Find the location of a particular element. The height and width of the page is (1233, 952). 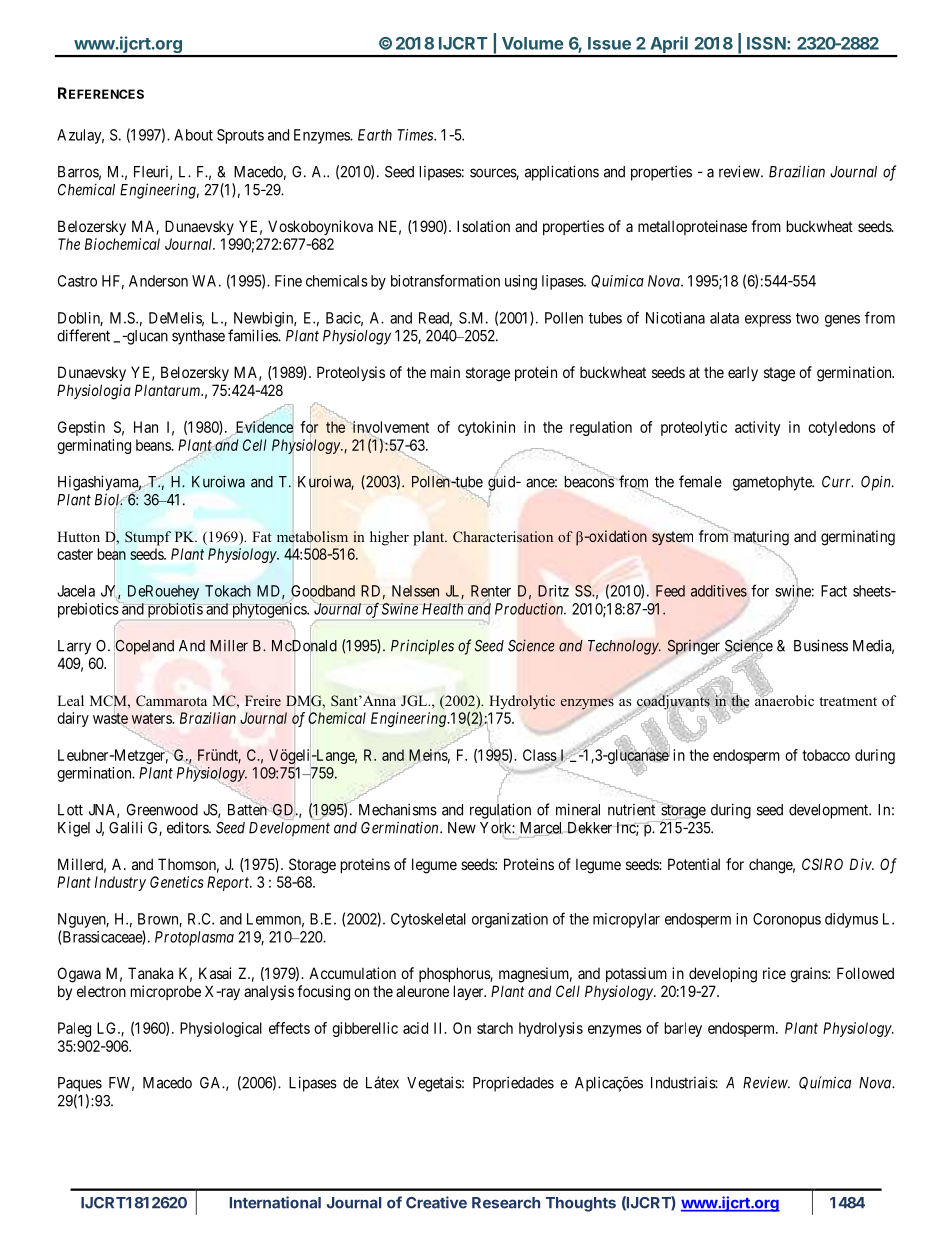

Copeland is located at coordinates (145, 647).
